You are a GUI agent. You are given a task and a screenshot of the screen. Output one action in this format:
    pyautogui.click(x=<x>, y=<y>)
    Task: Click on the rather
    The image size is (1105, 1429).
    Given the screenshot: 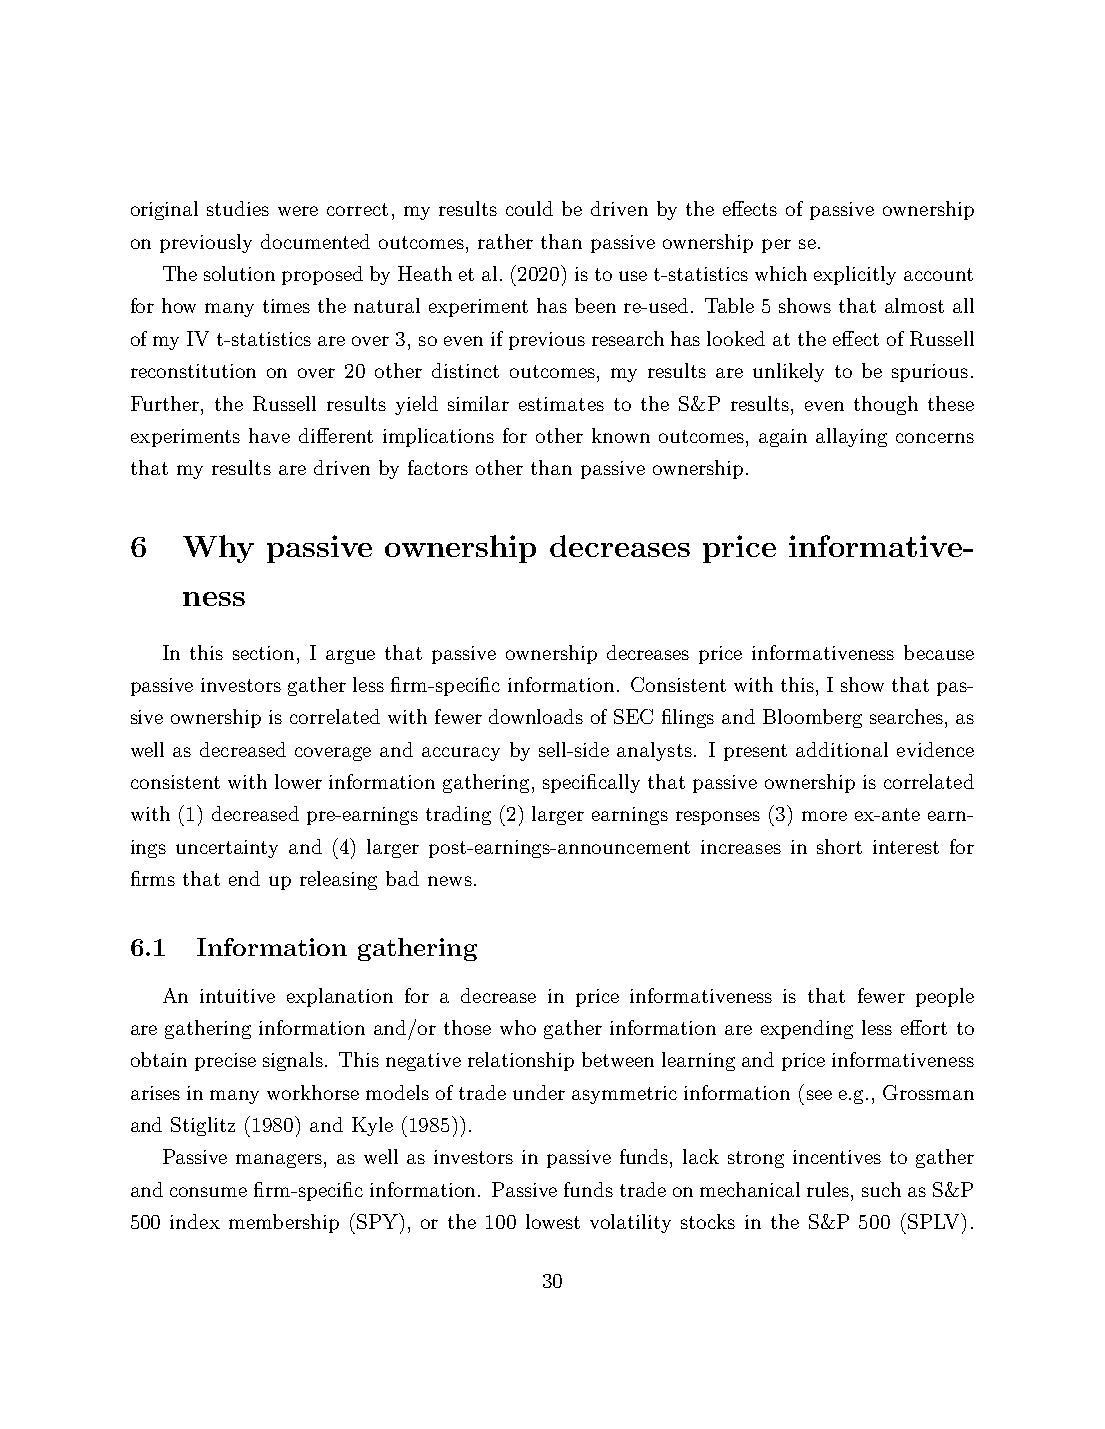 What is the action you would take?
    pyautogui.click(x=505, y=241)
